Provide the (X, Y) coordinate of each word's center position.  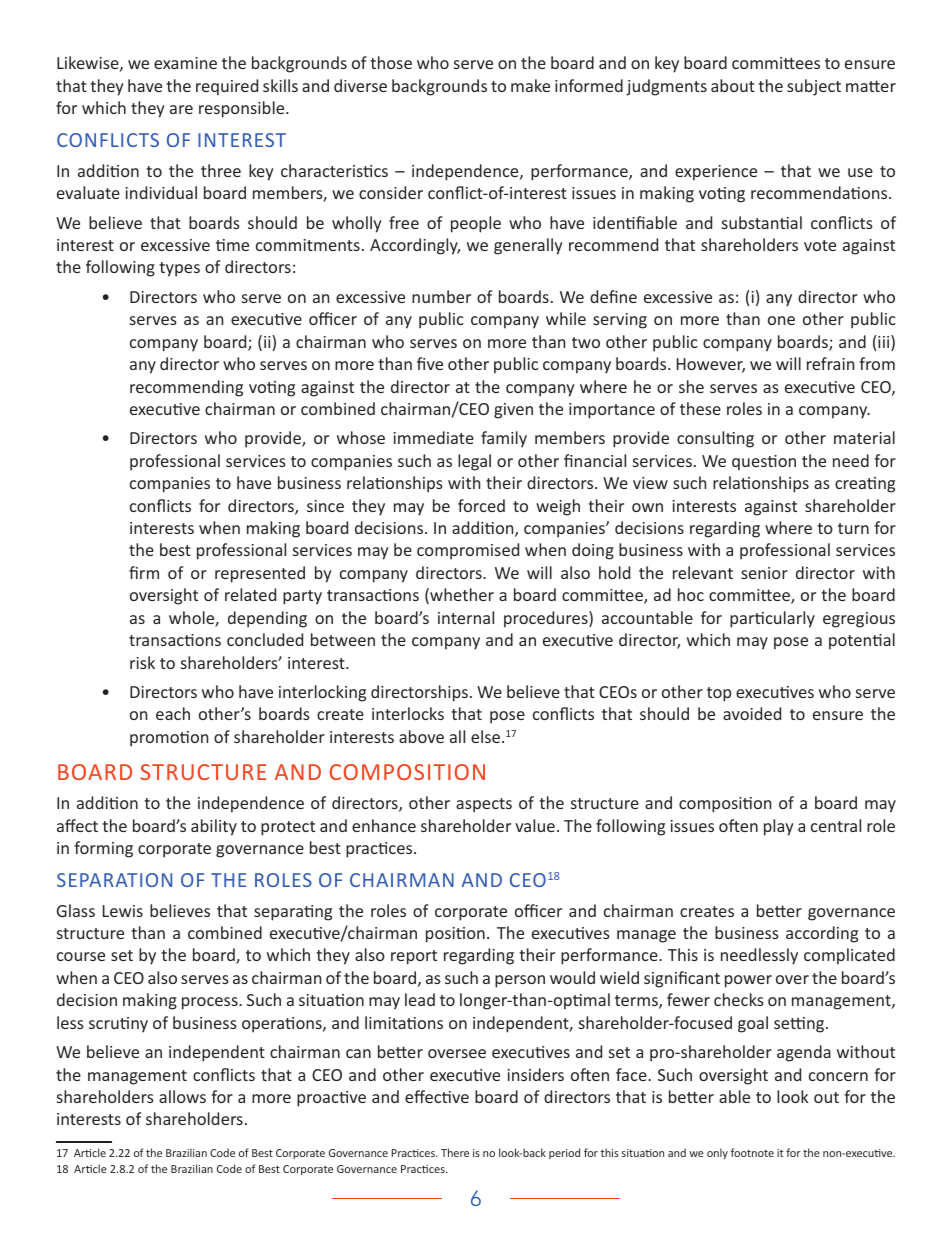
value (535, 825)
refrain (830, 363)
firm (144, 572)
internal (466, 617)
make (530, 85)
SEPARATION (114, 880)
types (179, 269)
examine (185, 63)
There (455, 1152)
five (430, 363)
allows (182, 1096)
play (779, 827)
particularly (772, 619)
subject (814, 87)
